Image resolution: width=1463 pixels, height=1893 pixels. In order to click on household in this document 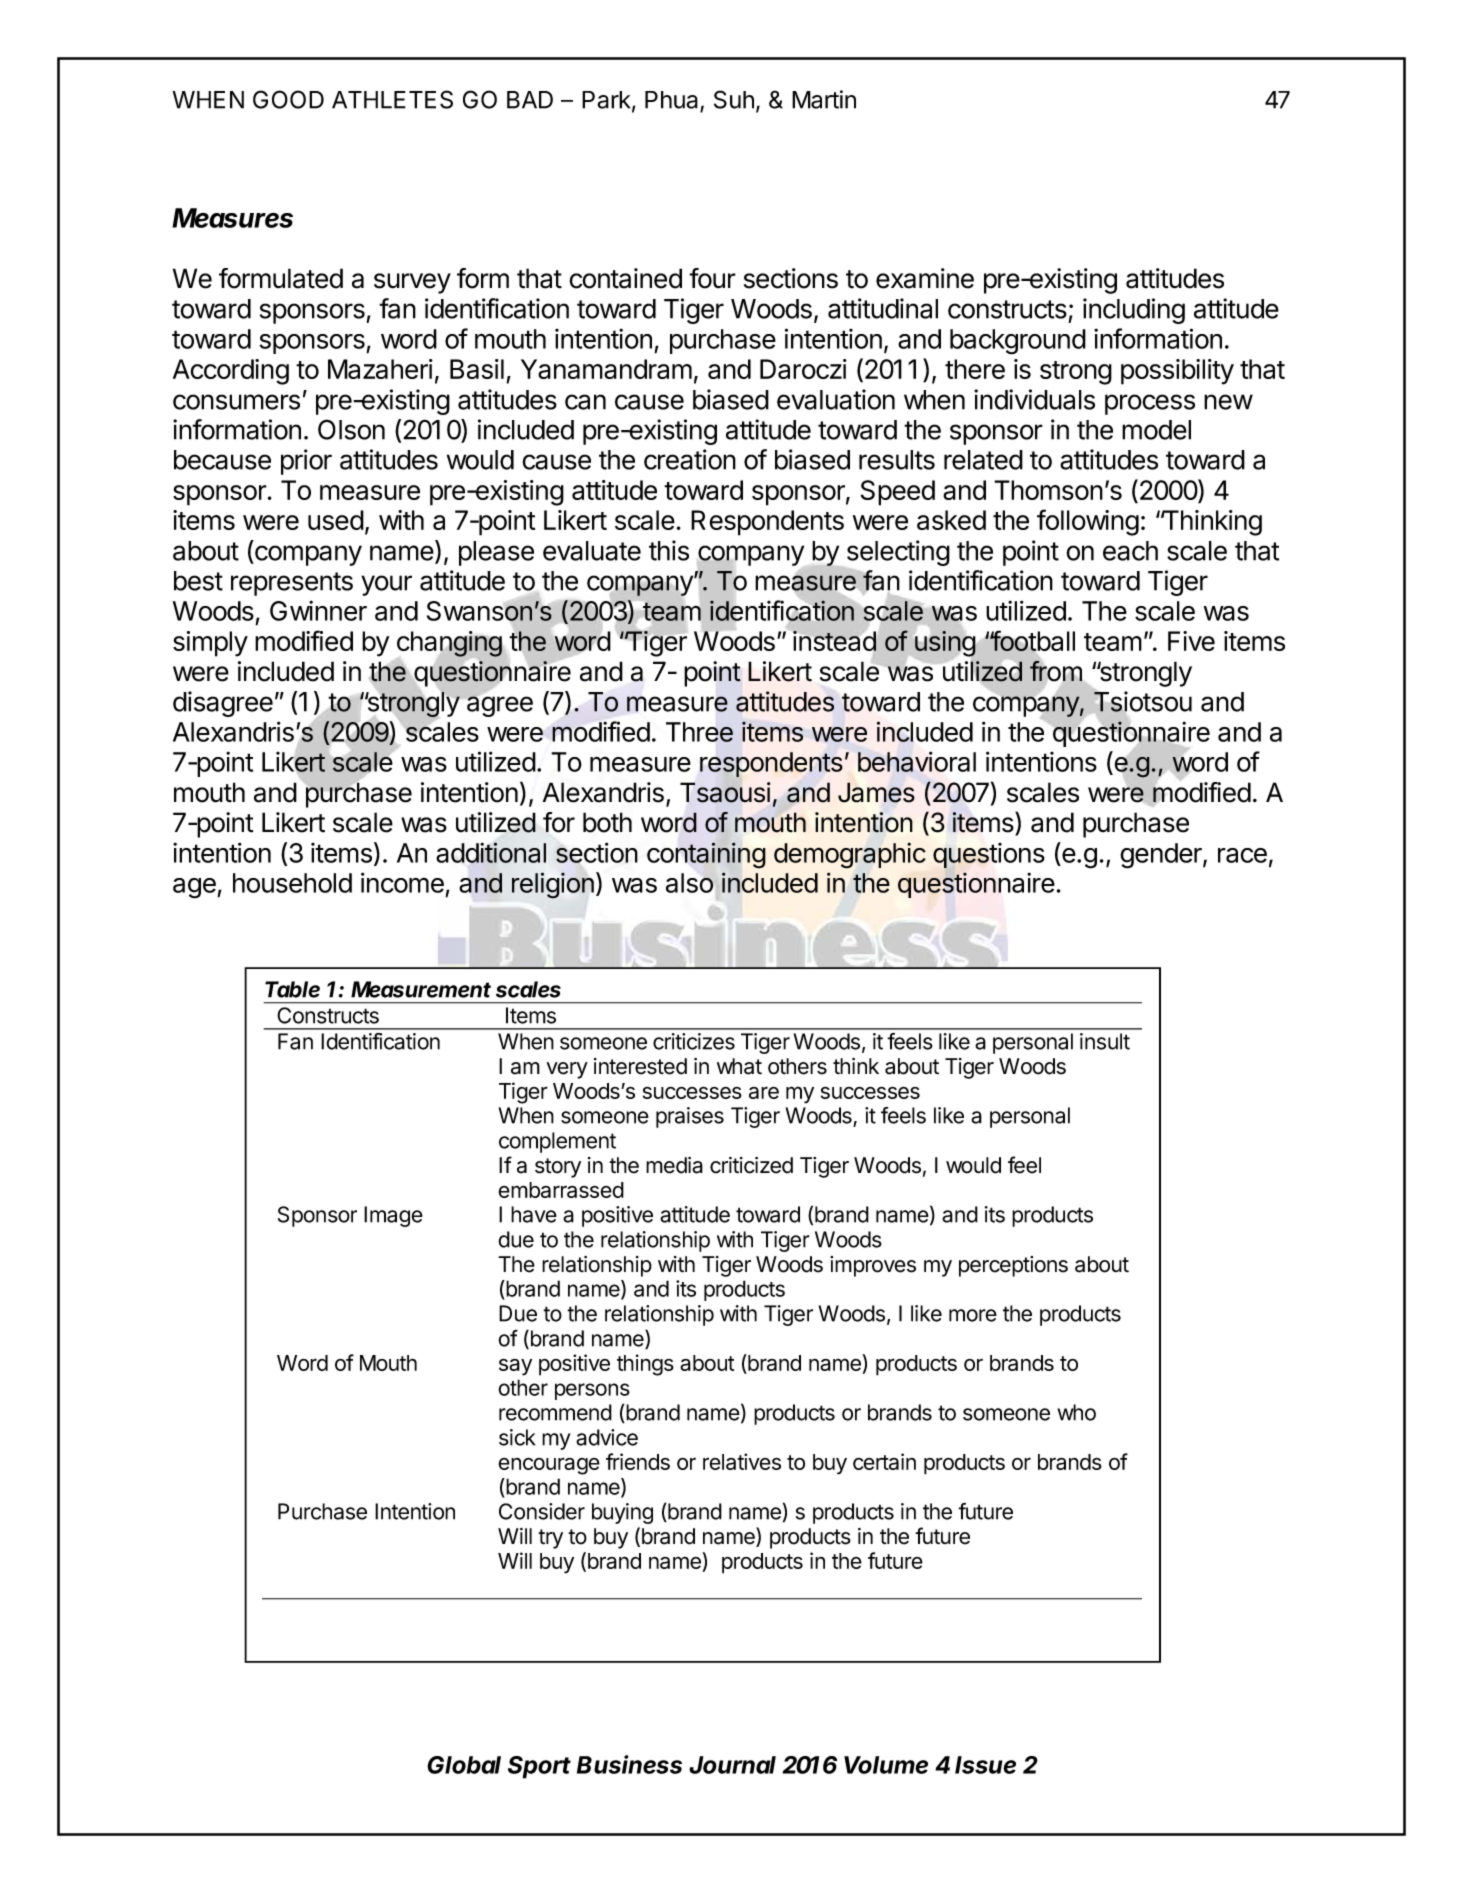, I will do `click(292, 883)`.
